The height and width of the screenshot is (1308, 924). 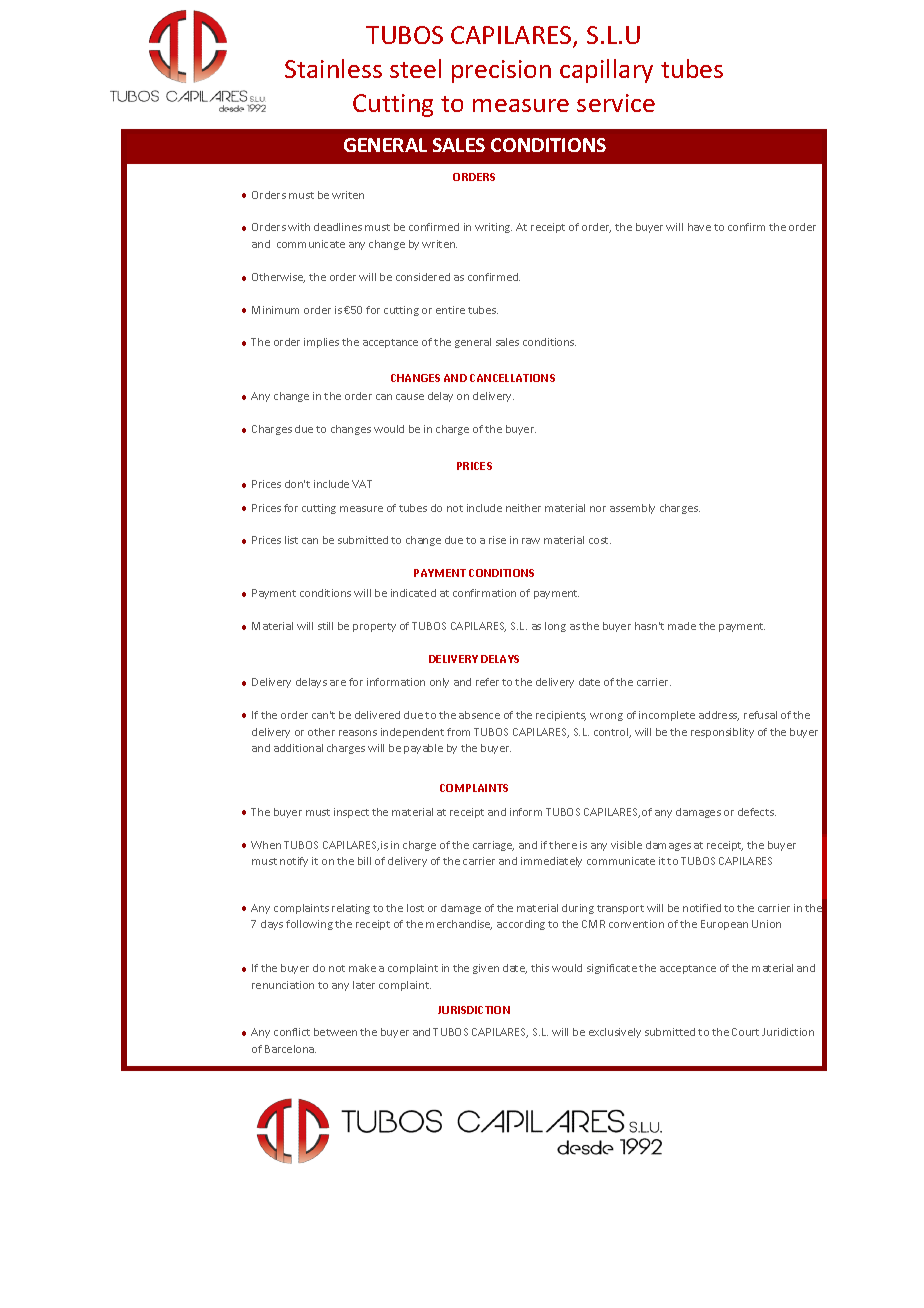 What do you see at coordinates (531, 541) in the screenshot?
I see `raw` at bounding box center [531, 541].
